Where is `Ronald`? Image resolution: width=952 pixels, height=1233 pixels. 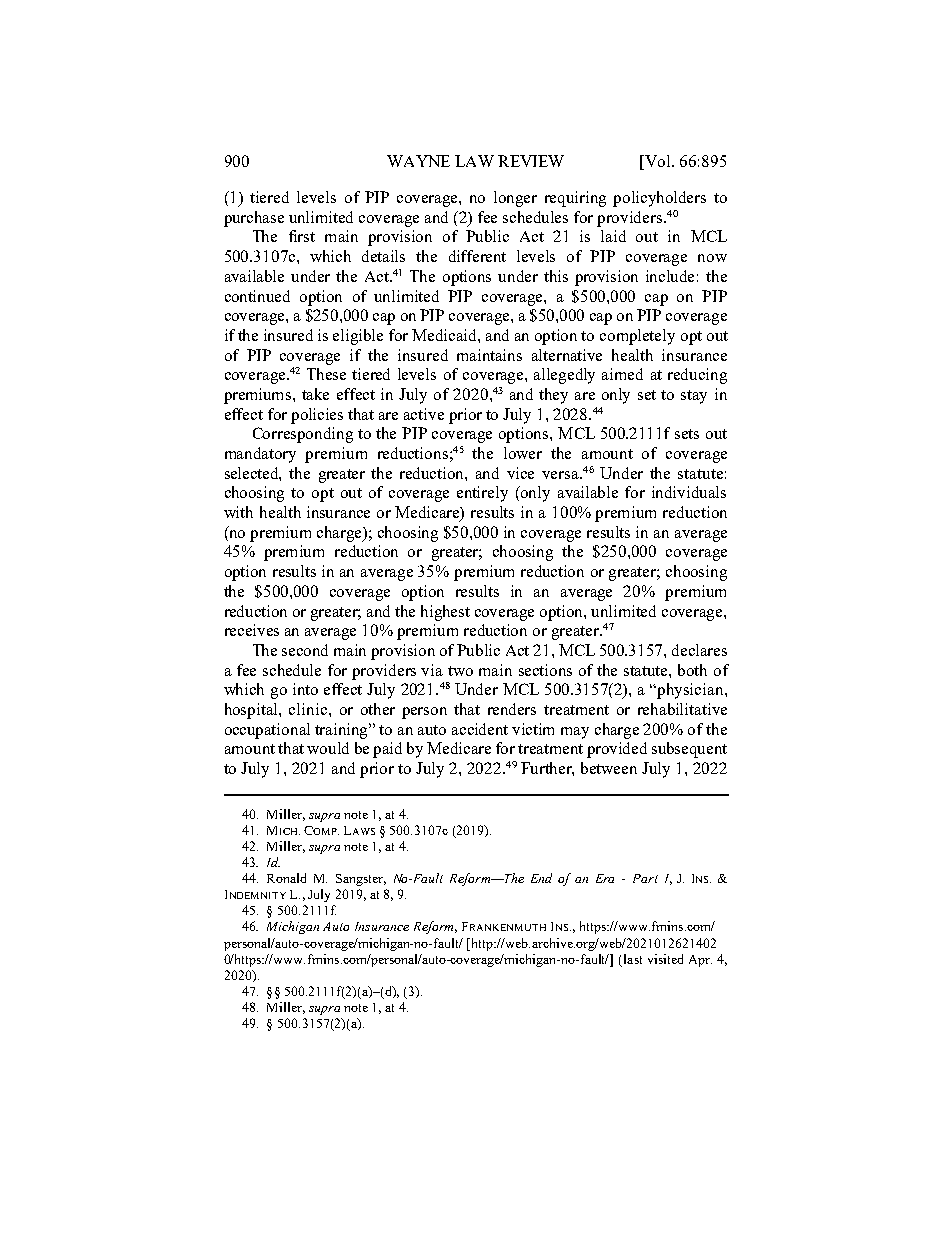
Ronald is located at coordinates (286, 878).
